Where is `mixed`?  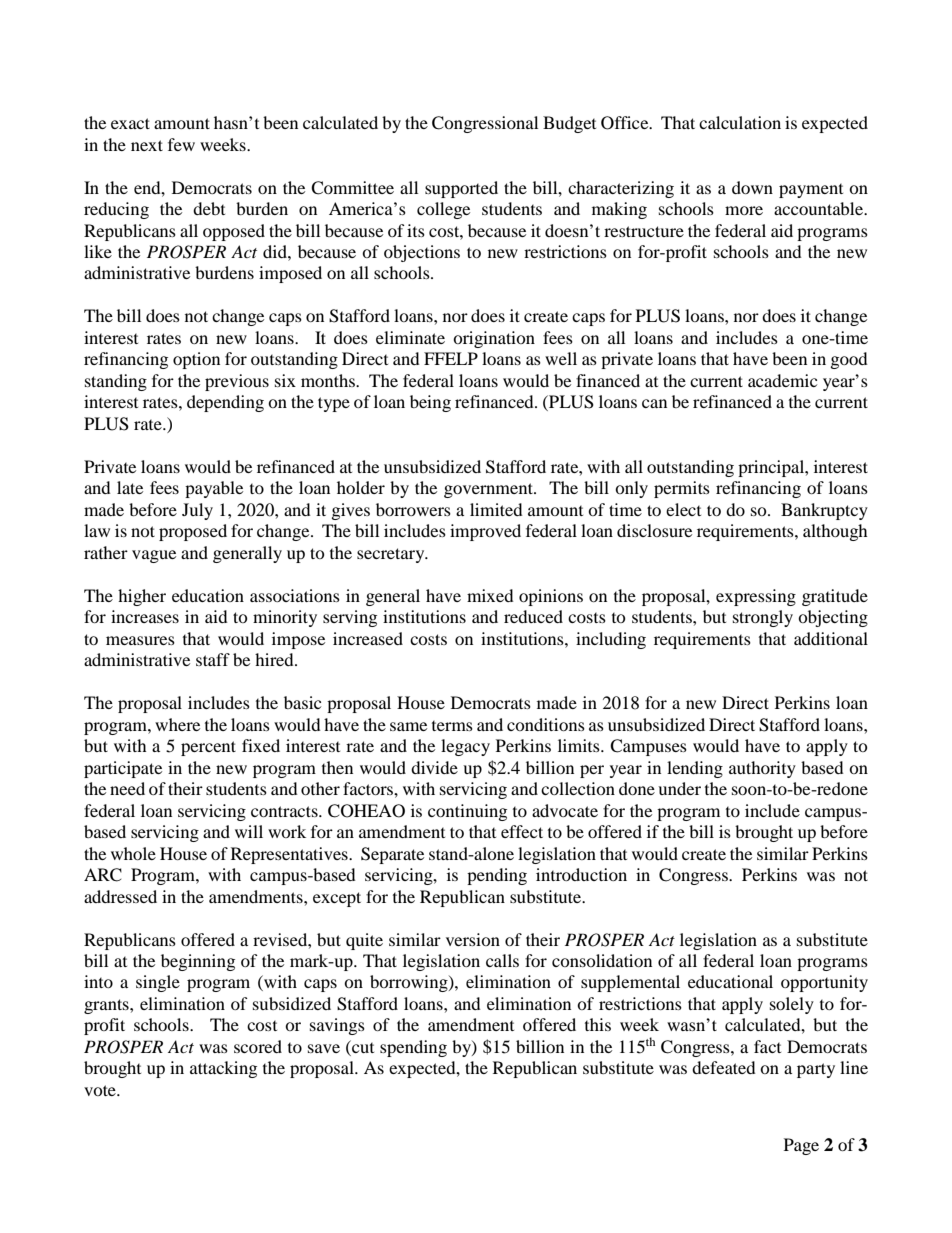
mixed is located at coordinates (490, 595).
